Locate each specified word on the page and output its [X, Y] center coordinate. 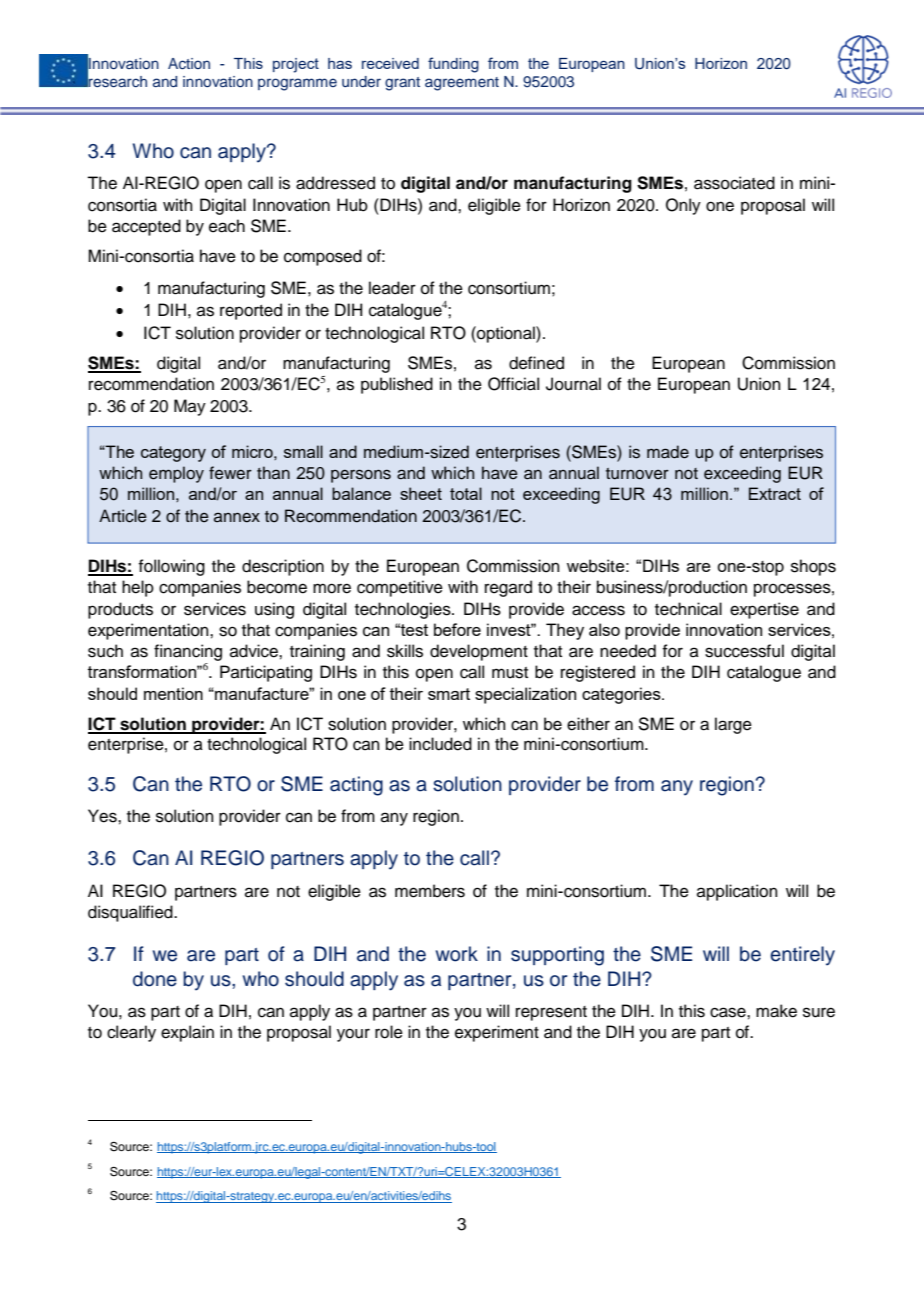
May [190, 407]
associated [734, 183]
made [668, 452]
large [733, 725]
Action [189, 64]
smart [449, 694]
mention [173, 693]
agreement [462, 84]
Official [513, 384]
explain [187, 1033]
